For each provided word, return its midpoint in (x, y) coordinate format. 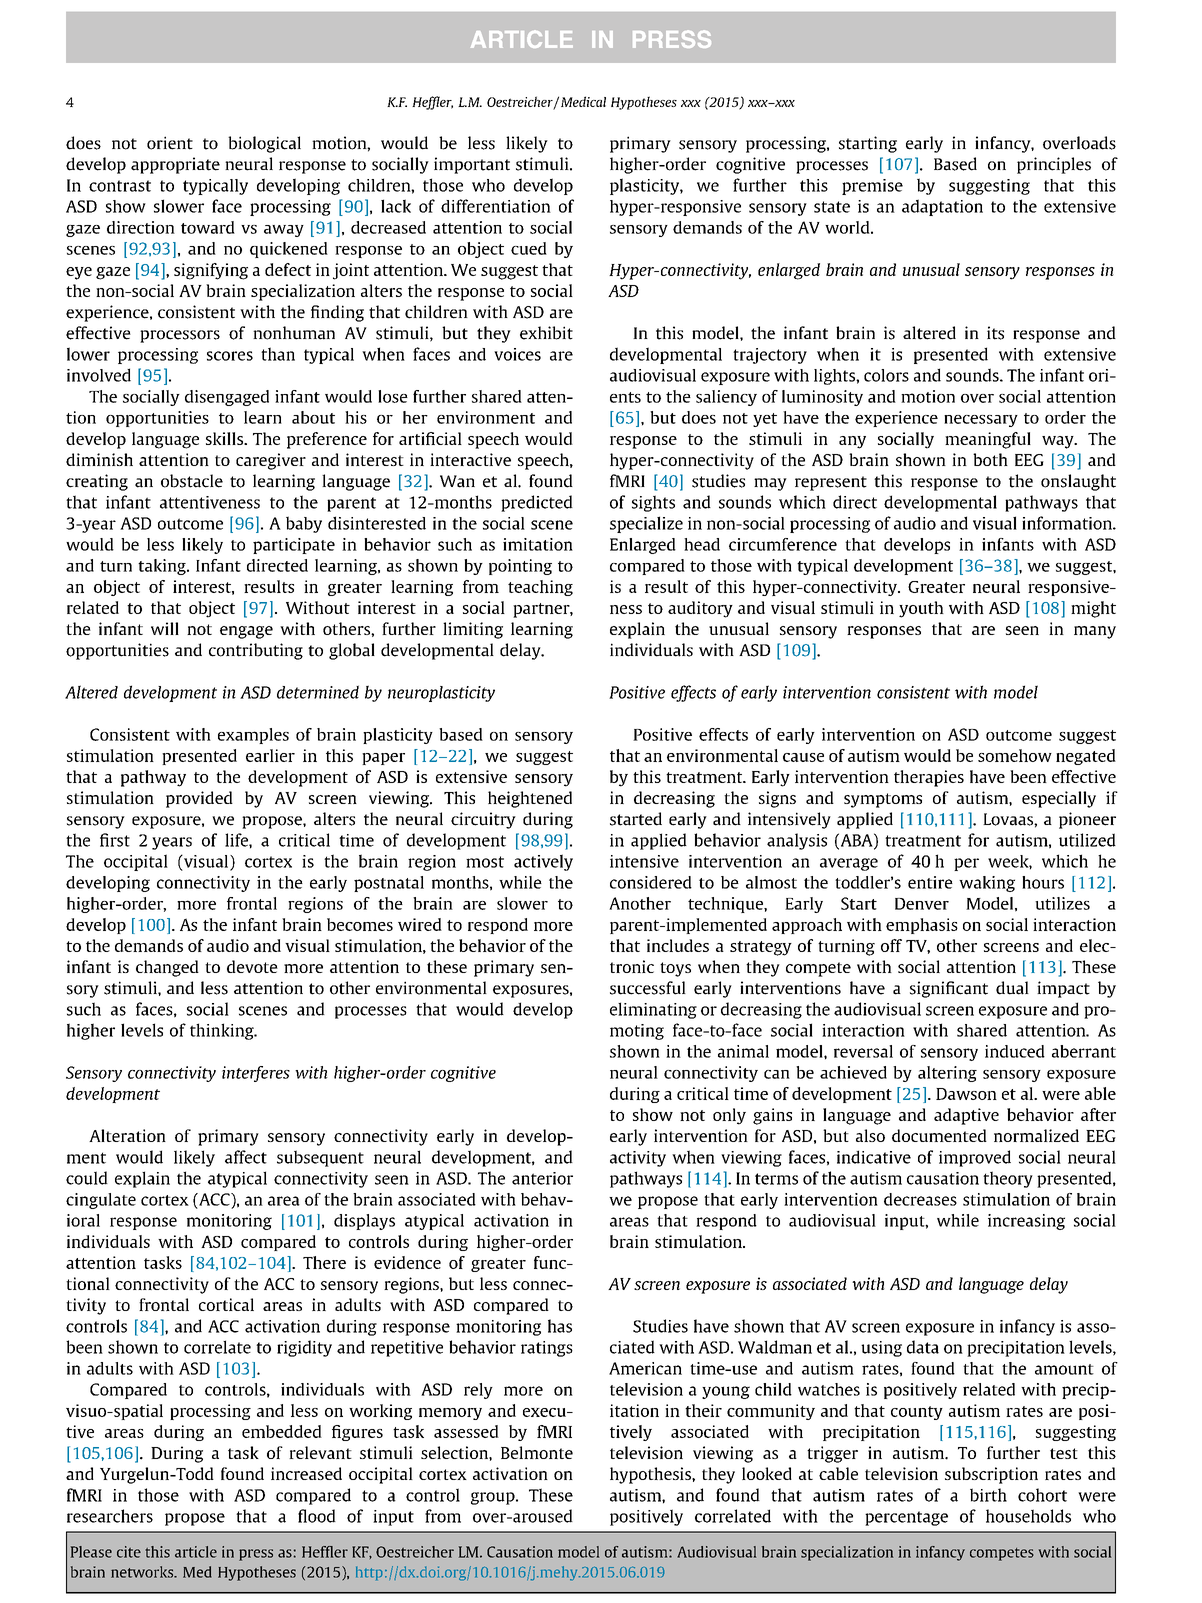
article (196, 1552)
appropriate (175, 165)
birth (988, 1495)
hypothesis (651, 1475)
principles (1054, 165)
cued (529, 248)
